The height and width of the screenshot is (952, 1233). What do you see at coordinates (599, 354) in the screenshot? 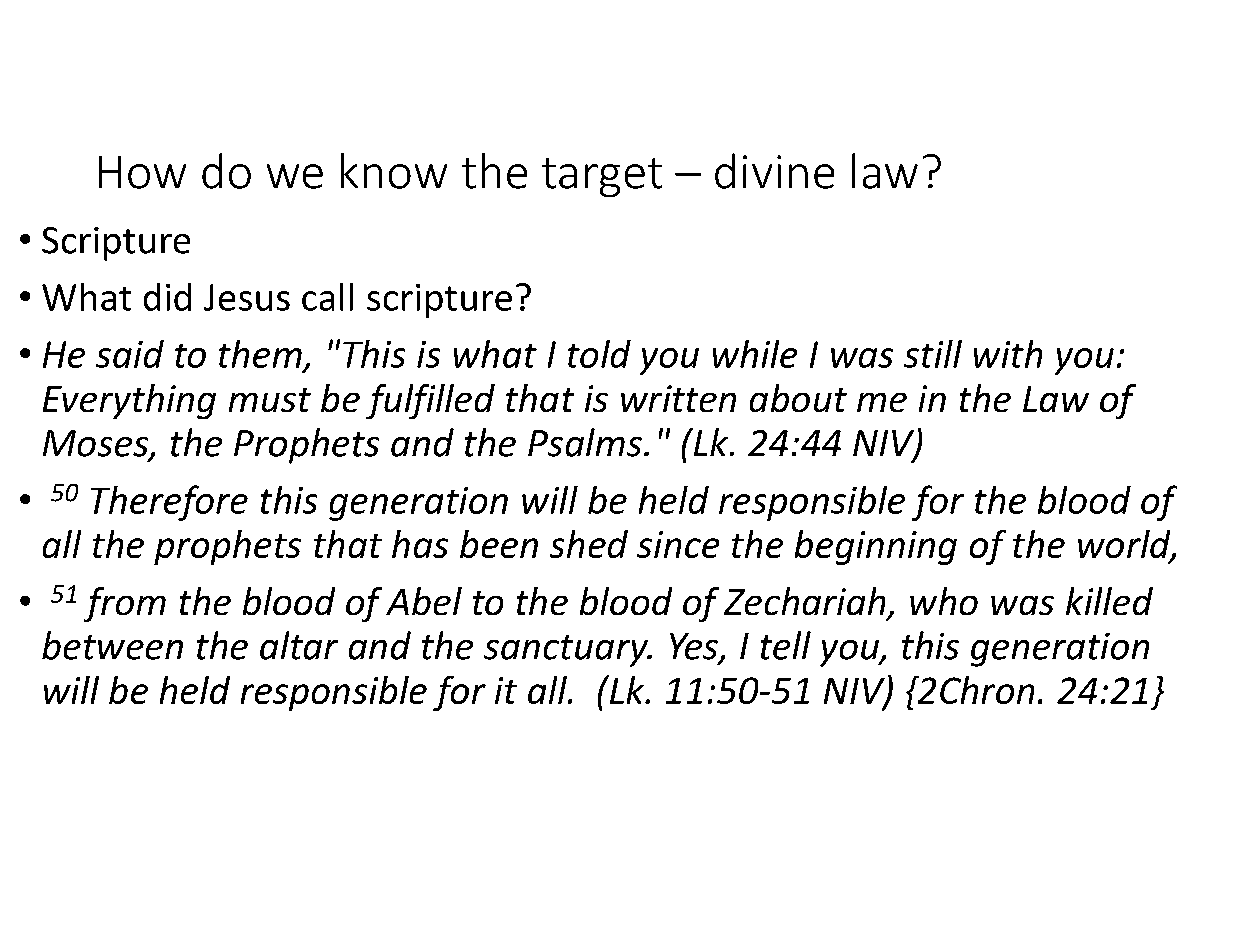
I see `told` at bounding box center [599, 354].
